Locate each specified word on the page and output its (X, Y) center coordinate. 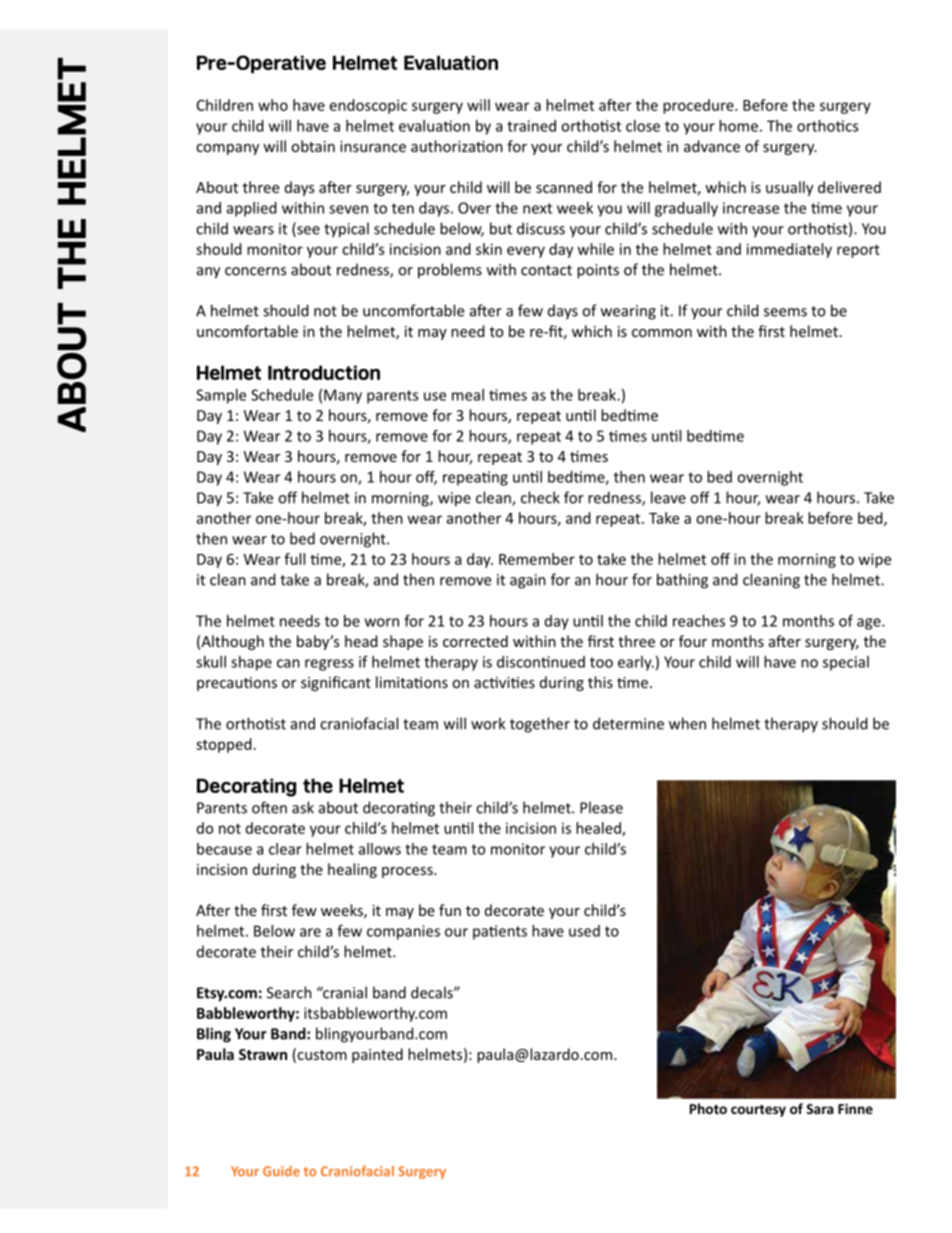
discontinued (541, 662)
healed (599, 829)
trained (531, 126)
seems (785, 312)
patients (500, 932)
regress (329, 665)
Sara (820, 1109)
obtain (313, 146)
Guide (281, 1171)
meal (468, 395)
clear (285, 849)
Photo (708, 1108)
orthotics (827, 126)
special (846, 663)
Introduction (324, 372)
